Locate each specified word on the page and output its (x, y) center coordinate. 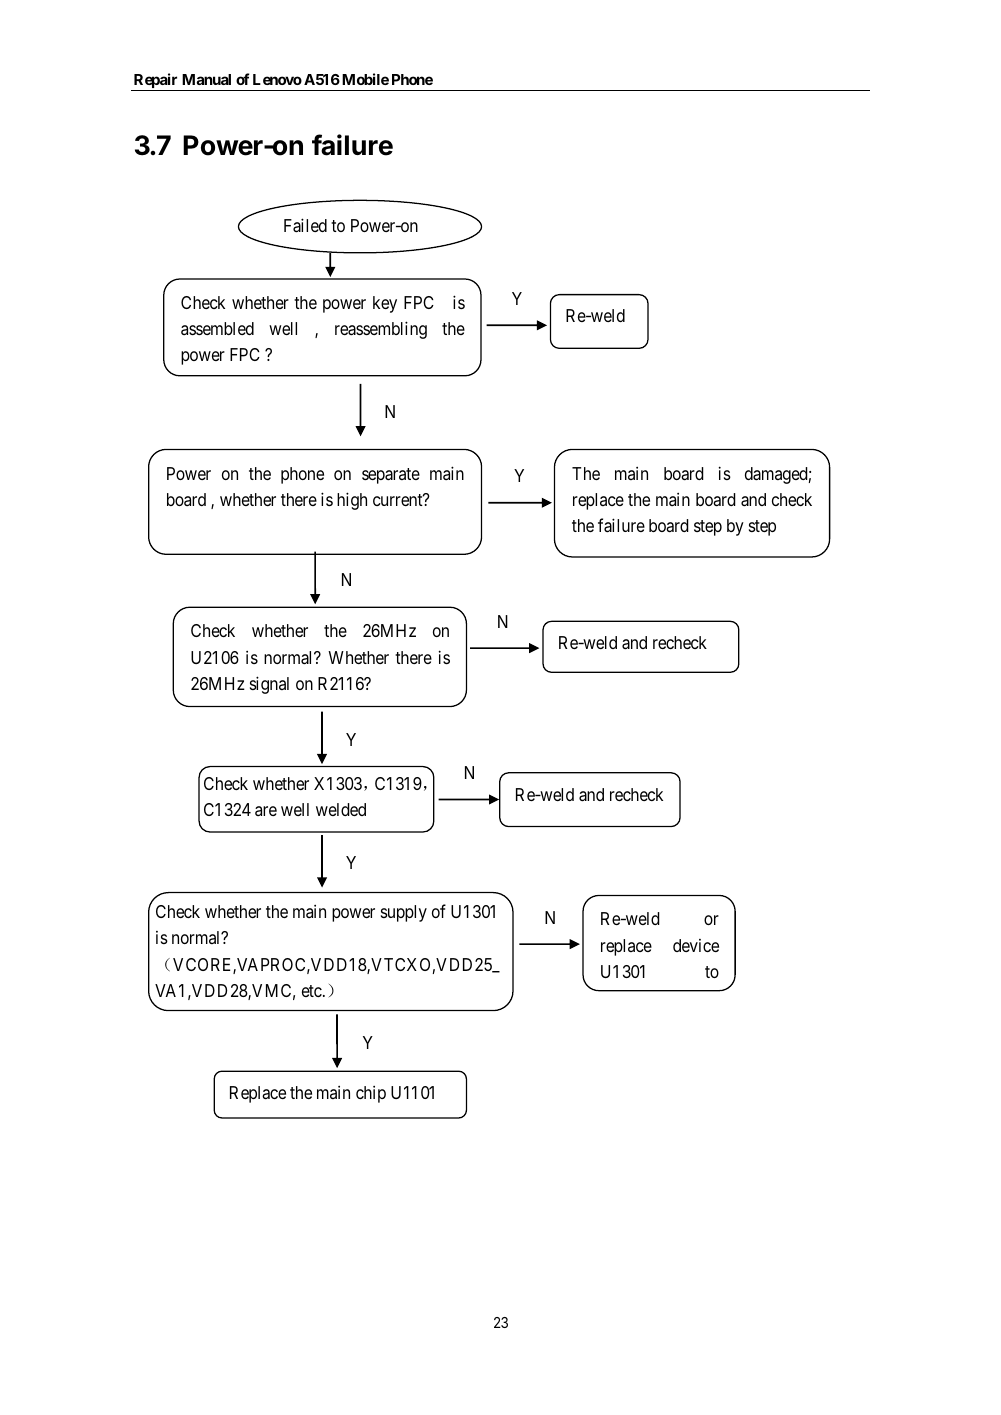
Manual (206, 79)
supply (404, 913)
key (385, 304)
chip (371, 1094)
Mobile (365, 79)
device (696, 945)
